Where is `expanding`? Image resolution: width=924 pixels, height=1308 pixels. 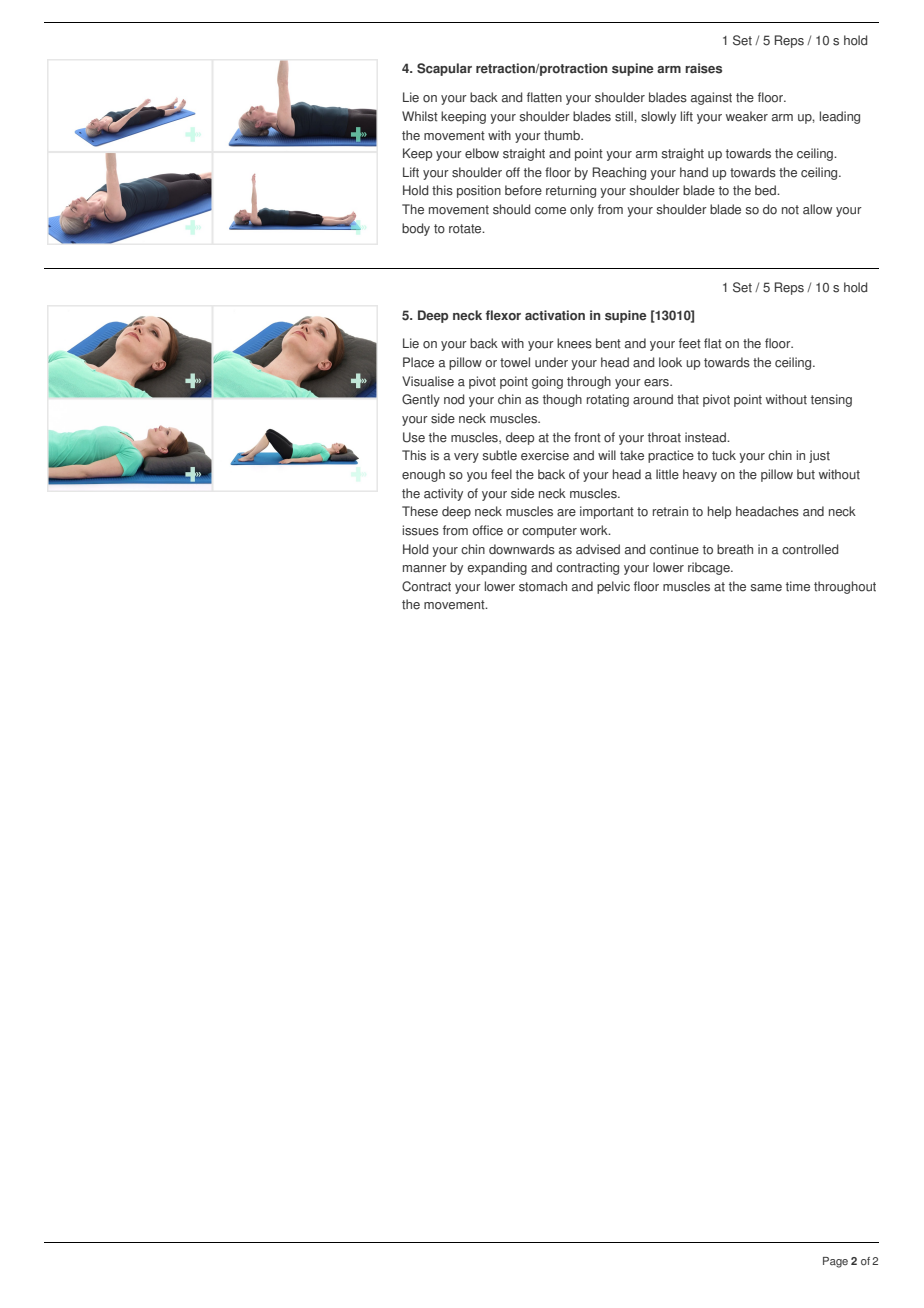
expanding is located at coordinates (497, 568).
